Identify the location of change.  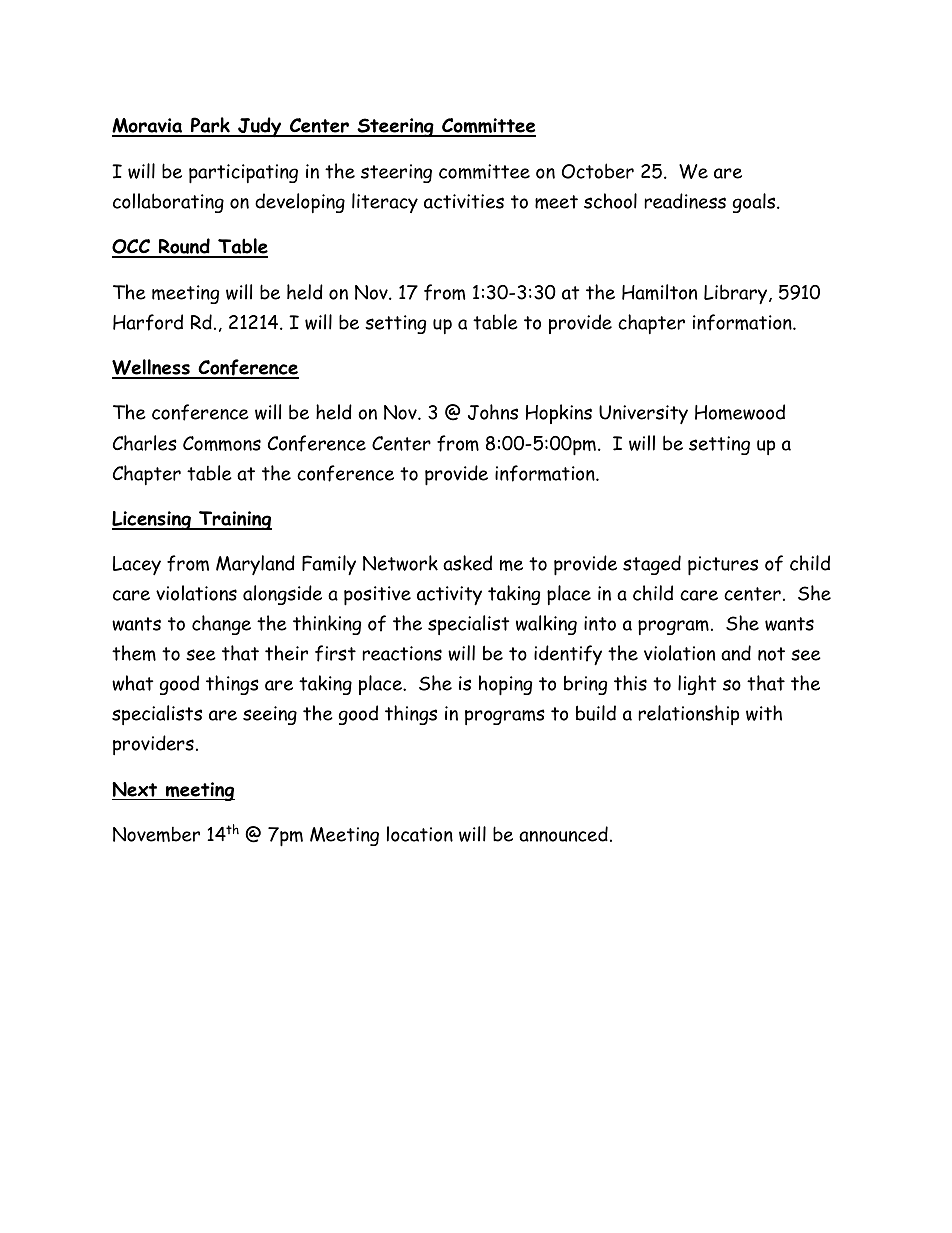
(221, 625).
